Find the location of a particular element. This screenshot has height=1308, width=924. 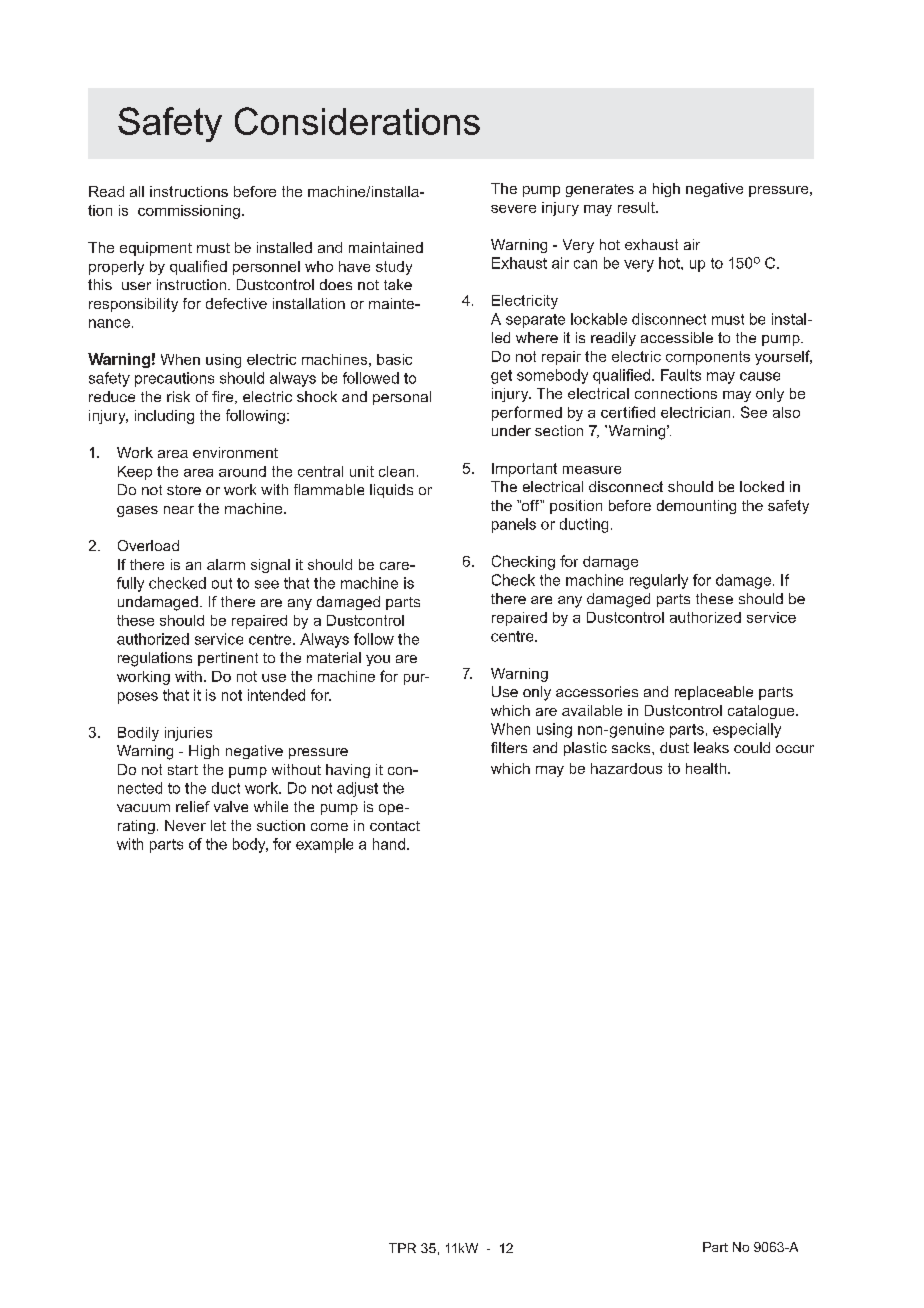

Overload is located at coordinates (148, 545).
